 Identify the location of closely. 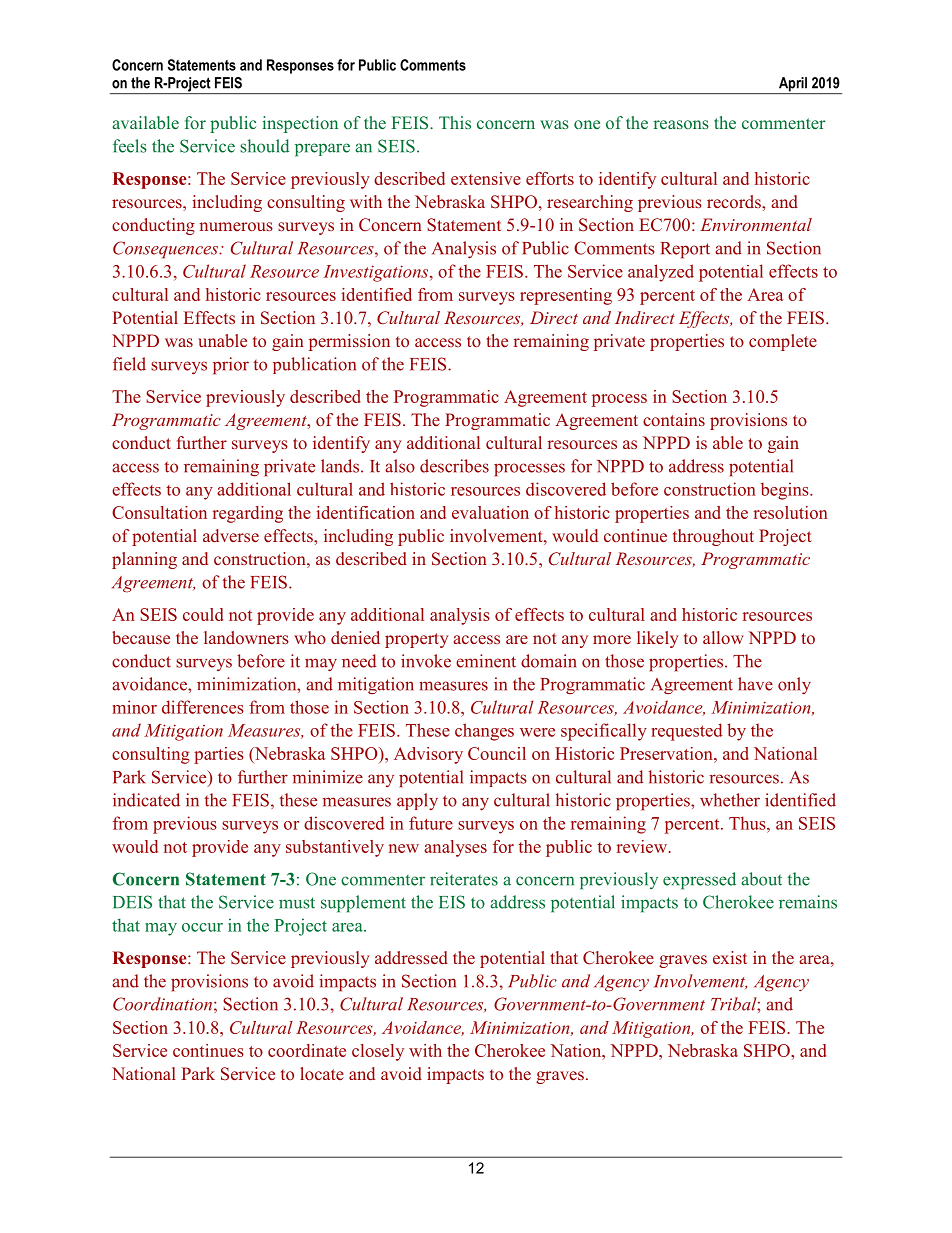
(378, 1052).
